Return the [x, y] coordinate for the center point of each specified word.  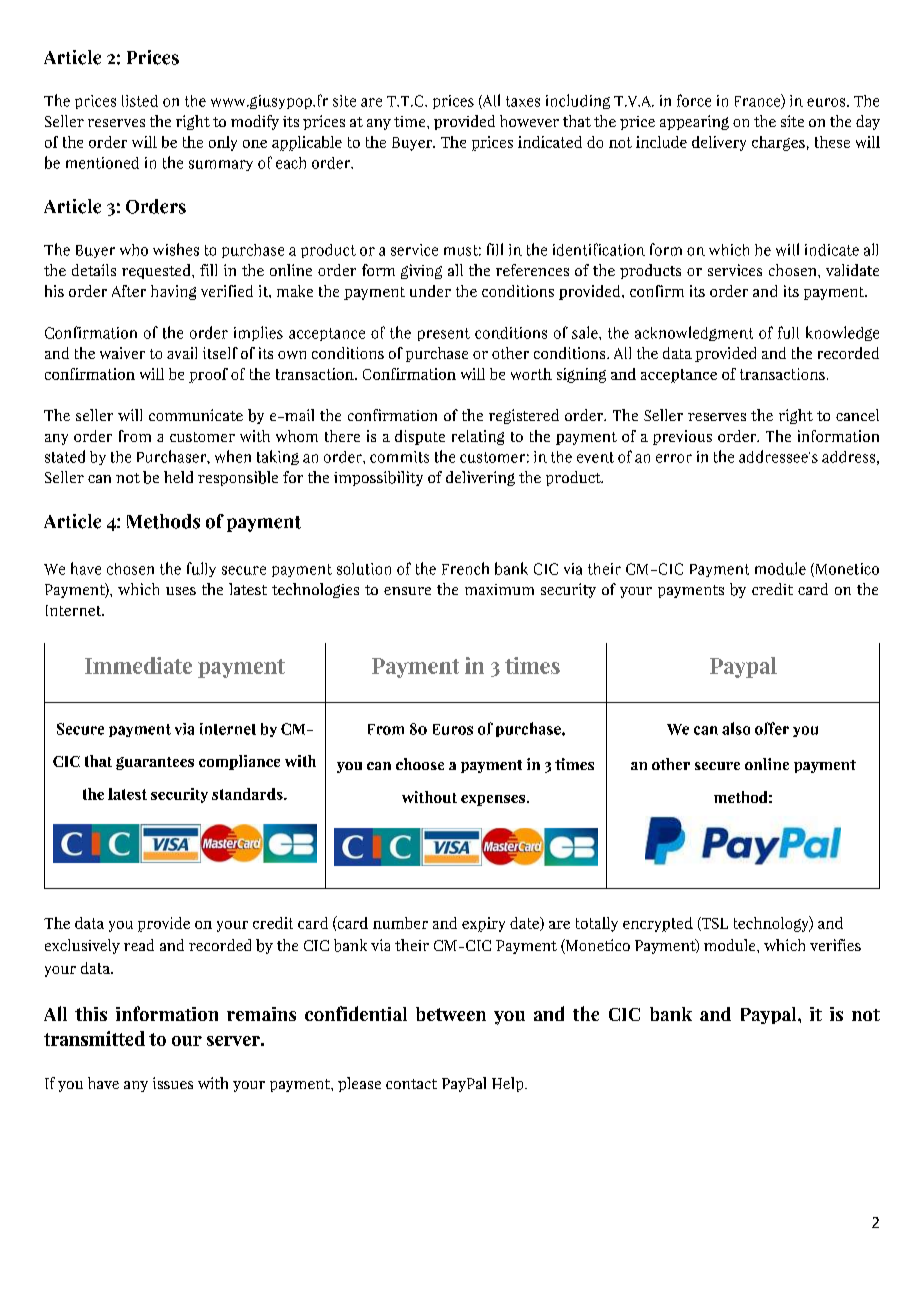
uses [181, 591]
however [529, 121]
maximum [499, 589]
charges [778, 143]
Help [509, 1084]
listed [140, 101]
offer [772, 728]
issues [173, 1083]
